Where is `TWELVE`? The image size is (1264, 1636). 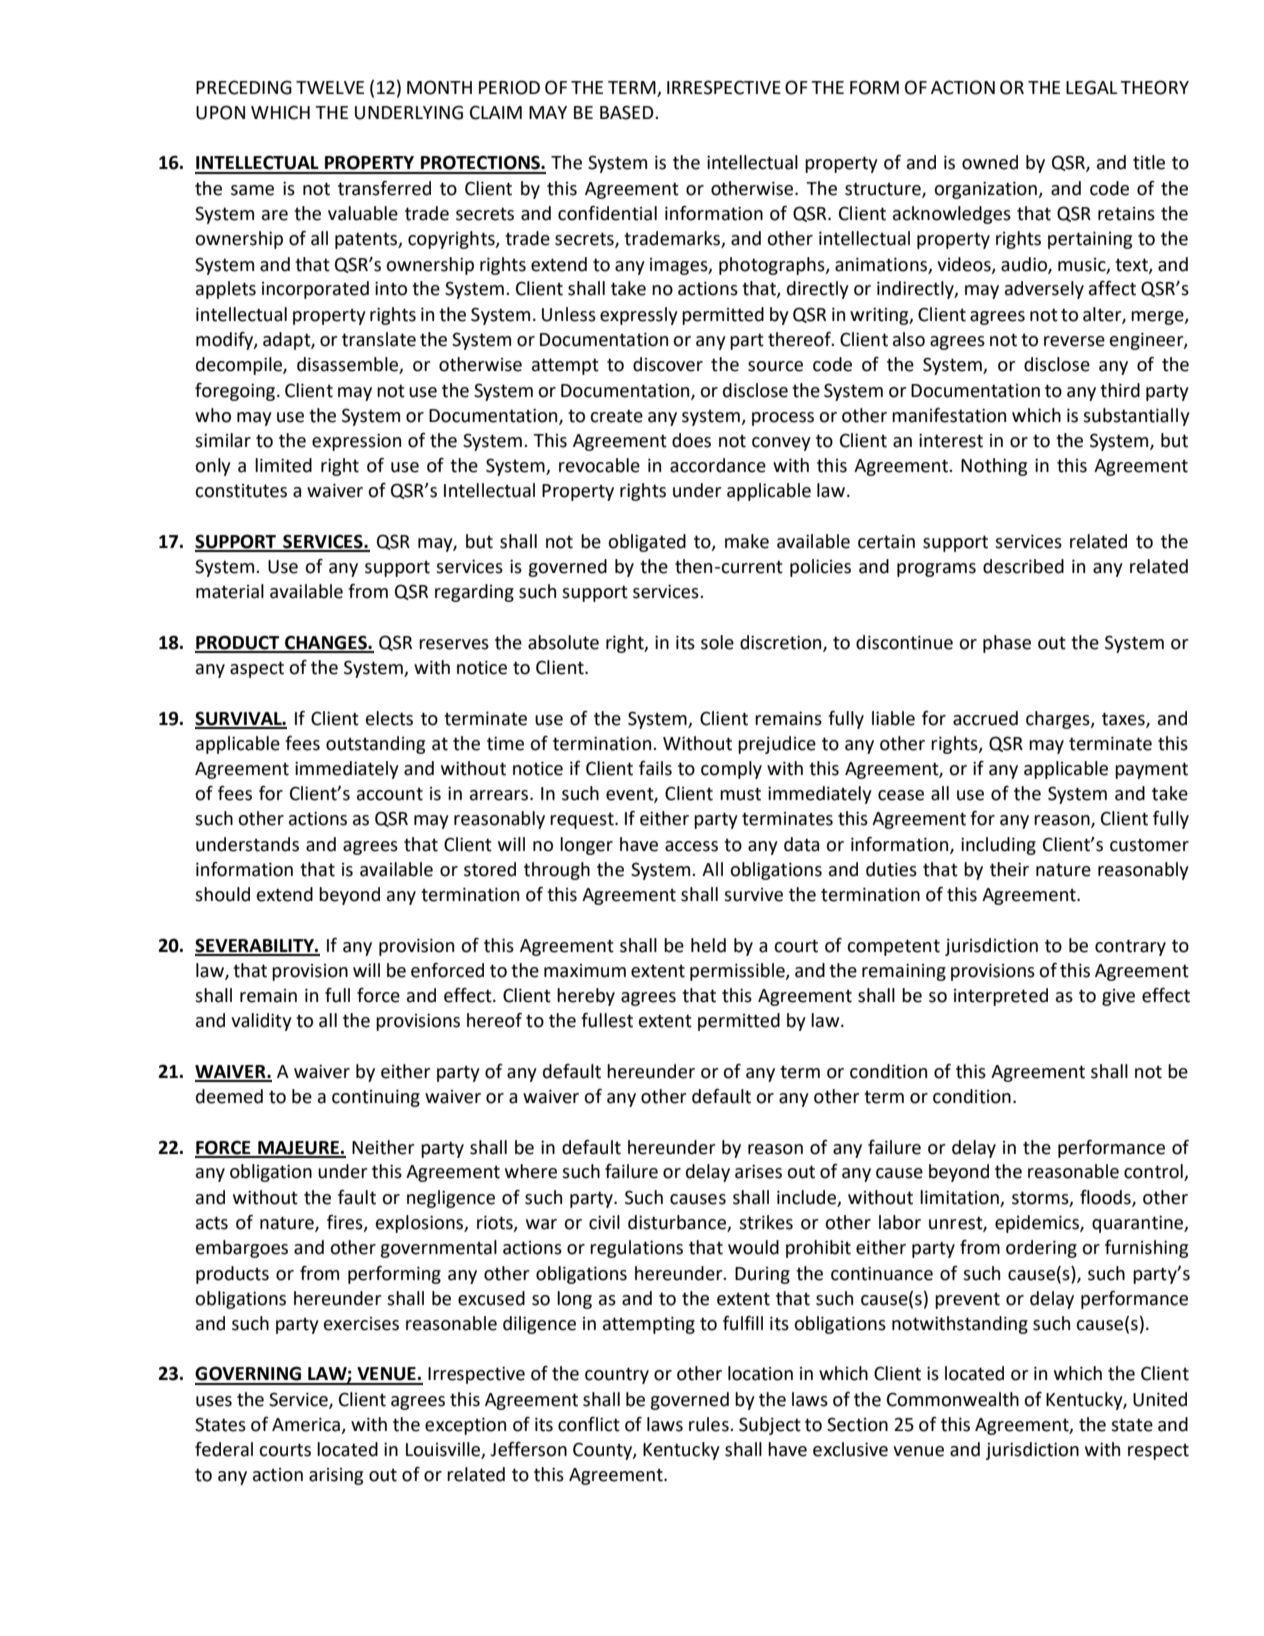
TWELVE is located at coordinates (330, 87).
